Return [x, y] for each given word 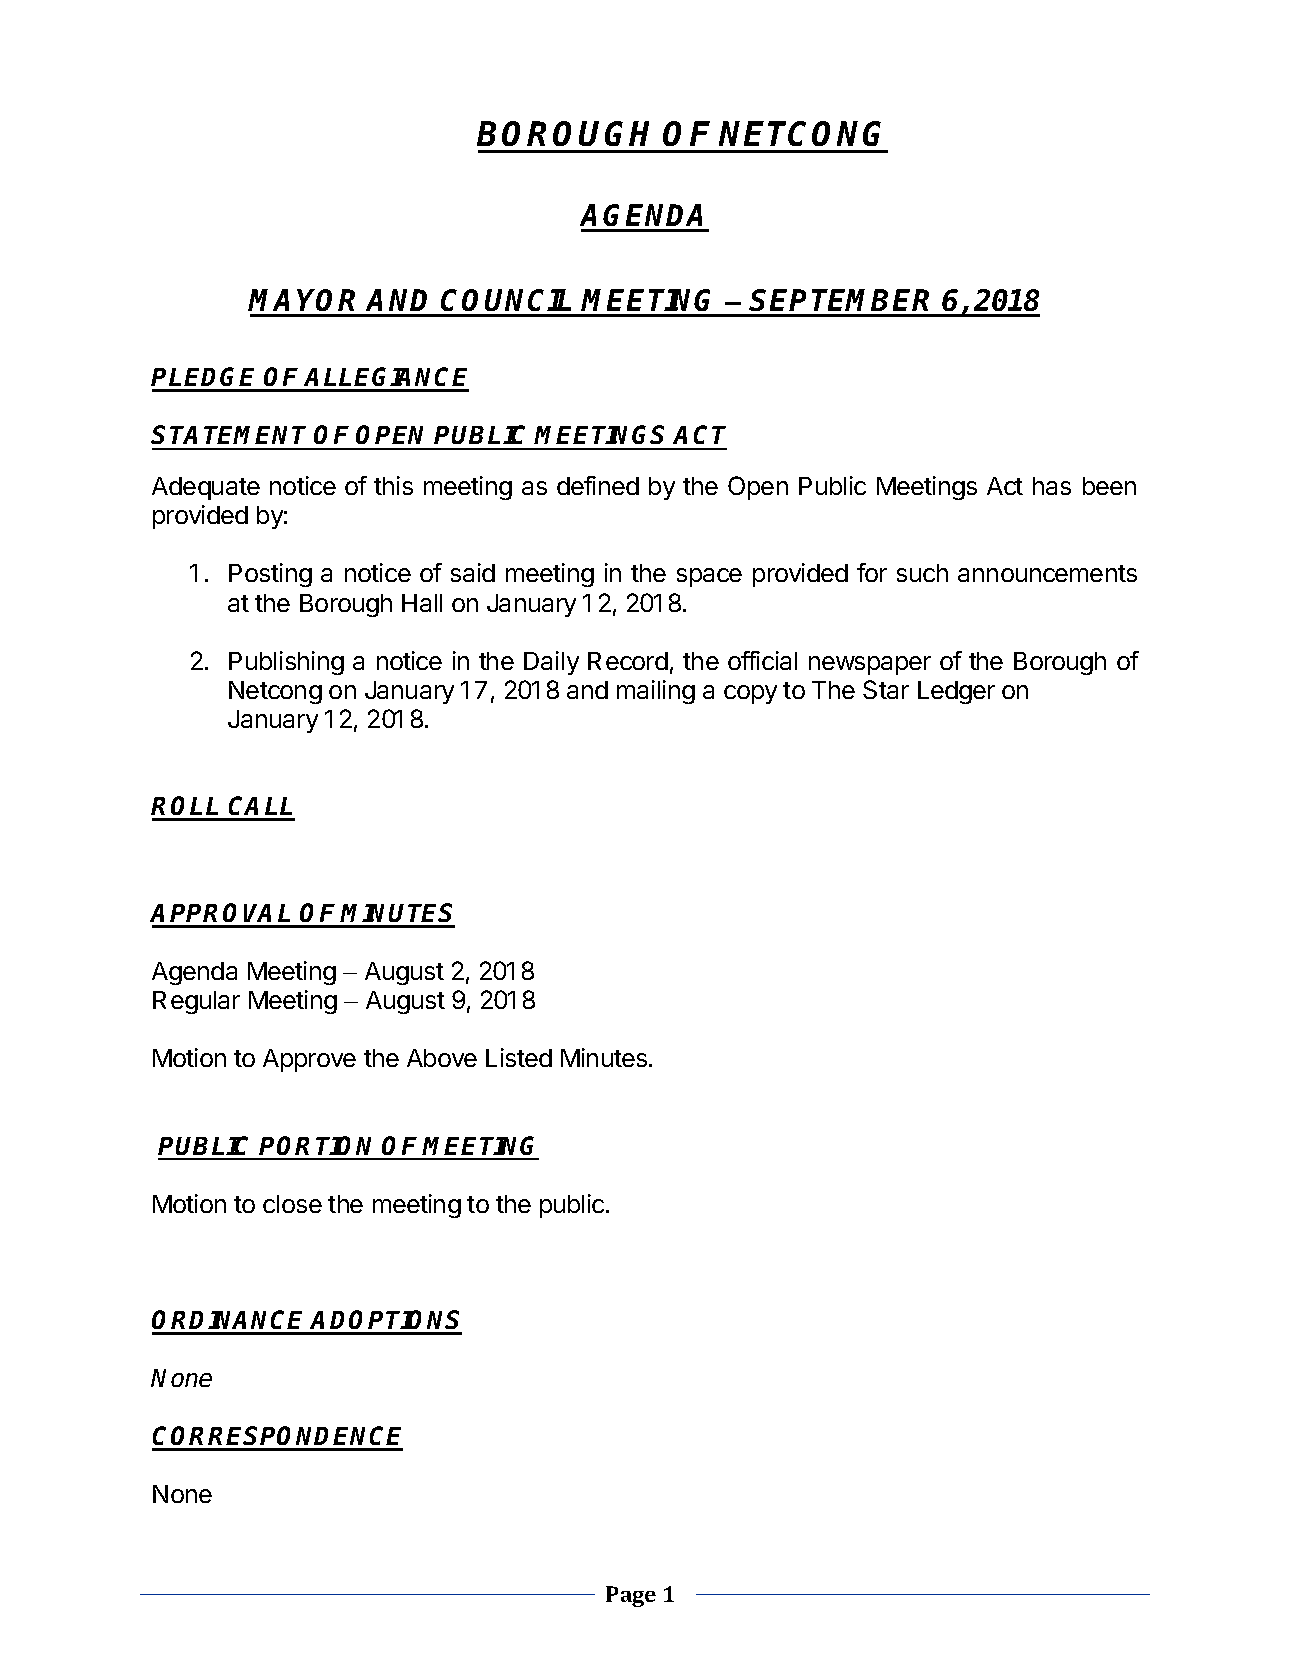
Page [631, 1596]
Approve [309, 1060]
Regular [196, 1002]
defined [598, 485]
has [1052, 486]
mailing [656, 692]
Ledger [956, 692]
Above [442, 1058]
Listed [519, 1057]
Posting [270, 575]
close [292, 1204]
